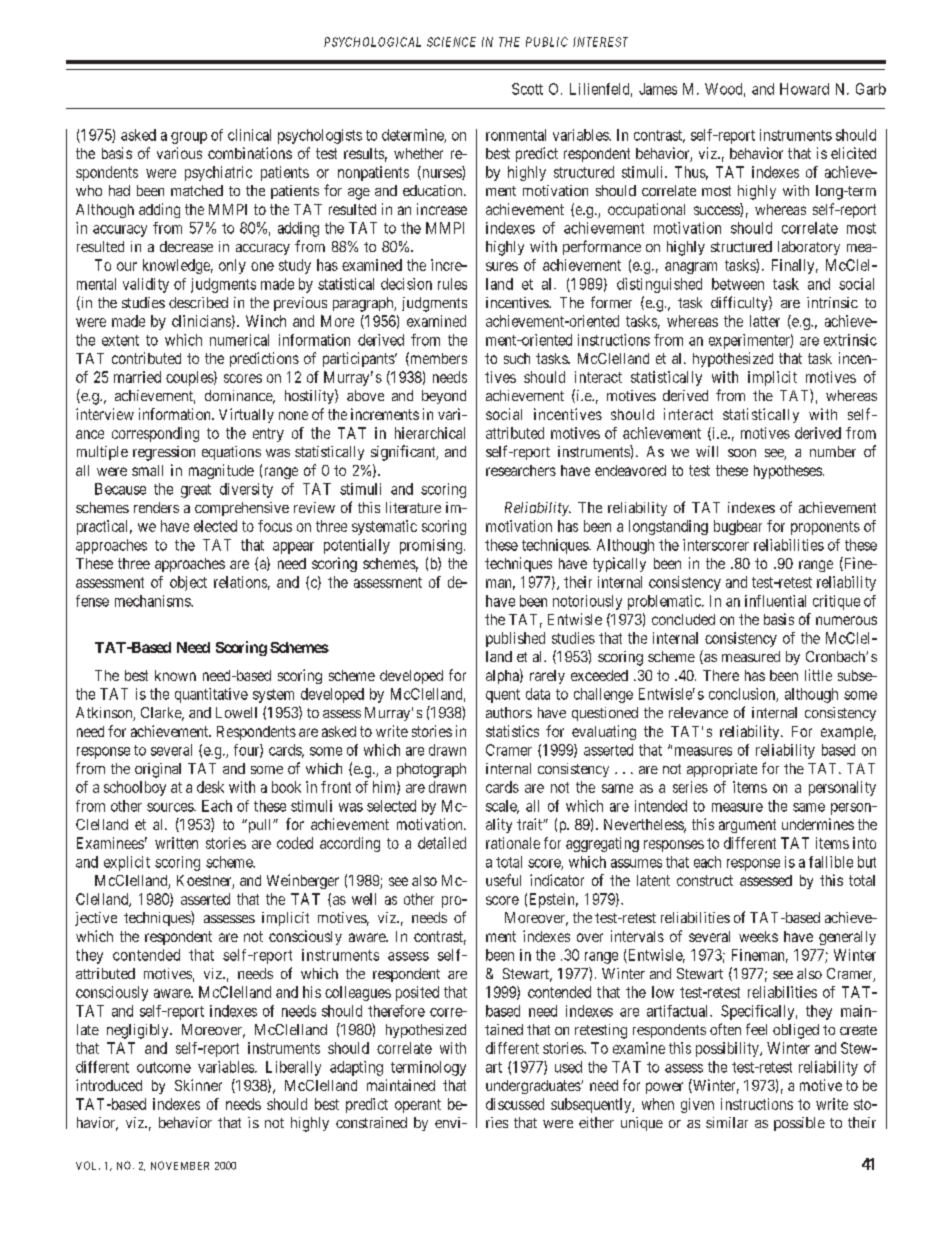  What do you see at coordinates (742, 453) in the page?
I see `soon` at bounding box center [742, 453].
